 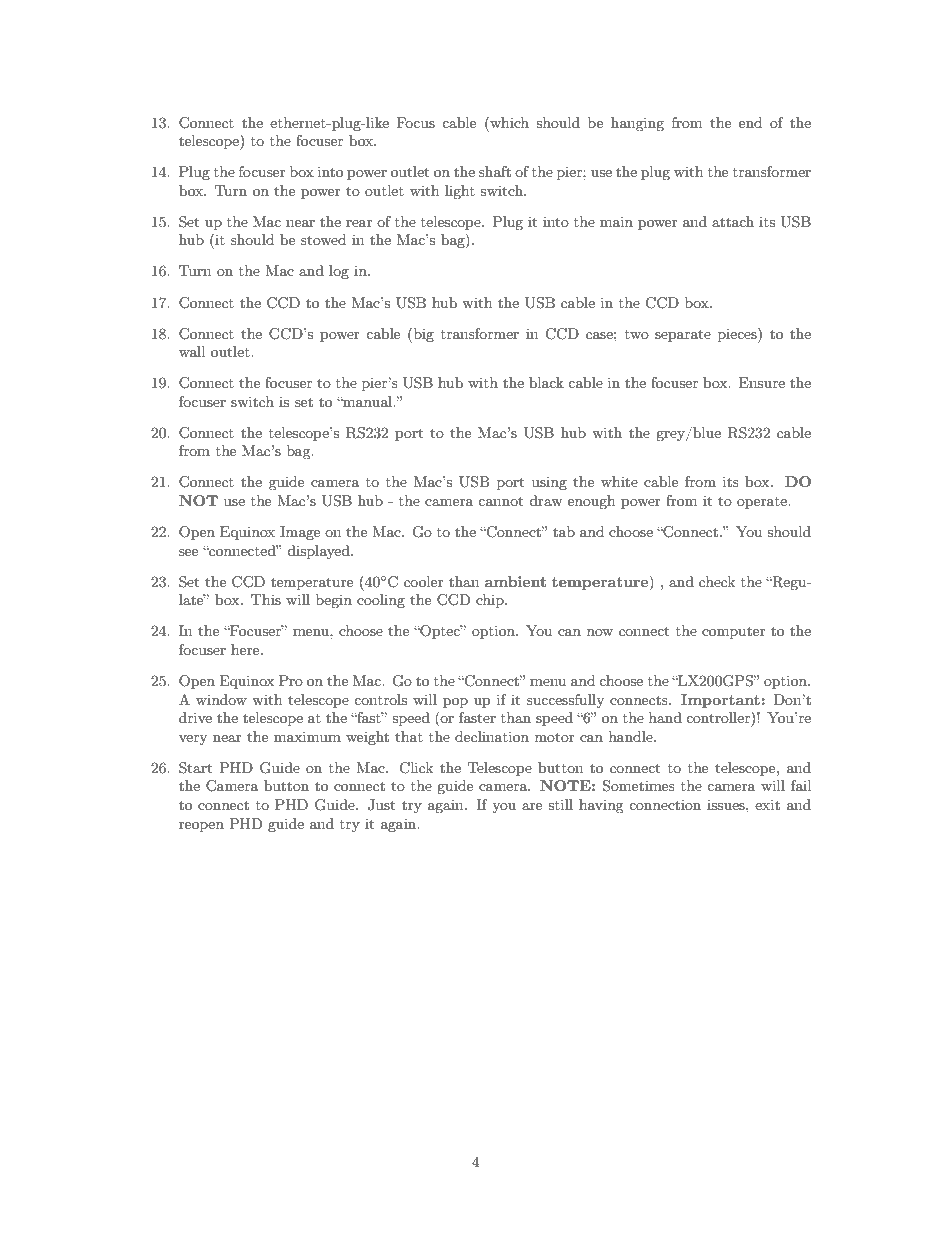 What do you see at coordinates (750, 122) in the image?
I see `end` at bounding box center [750, 122].
